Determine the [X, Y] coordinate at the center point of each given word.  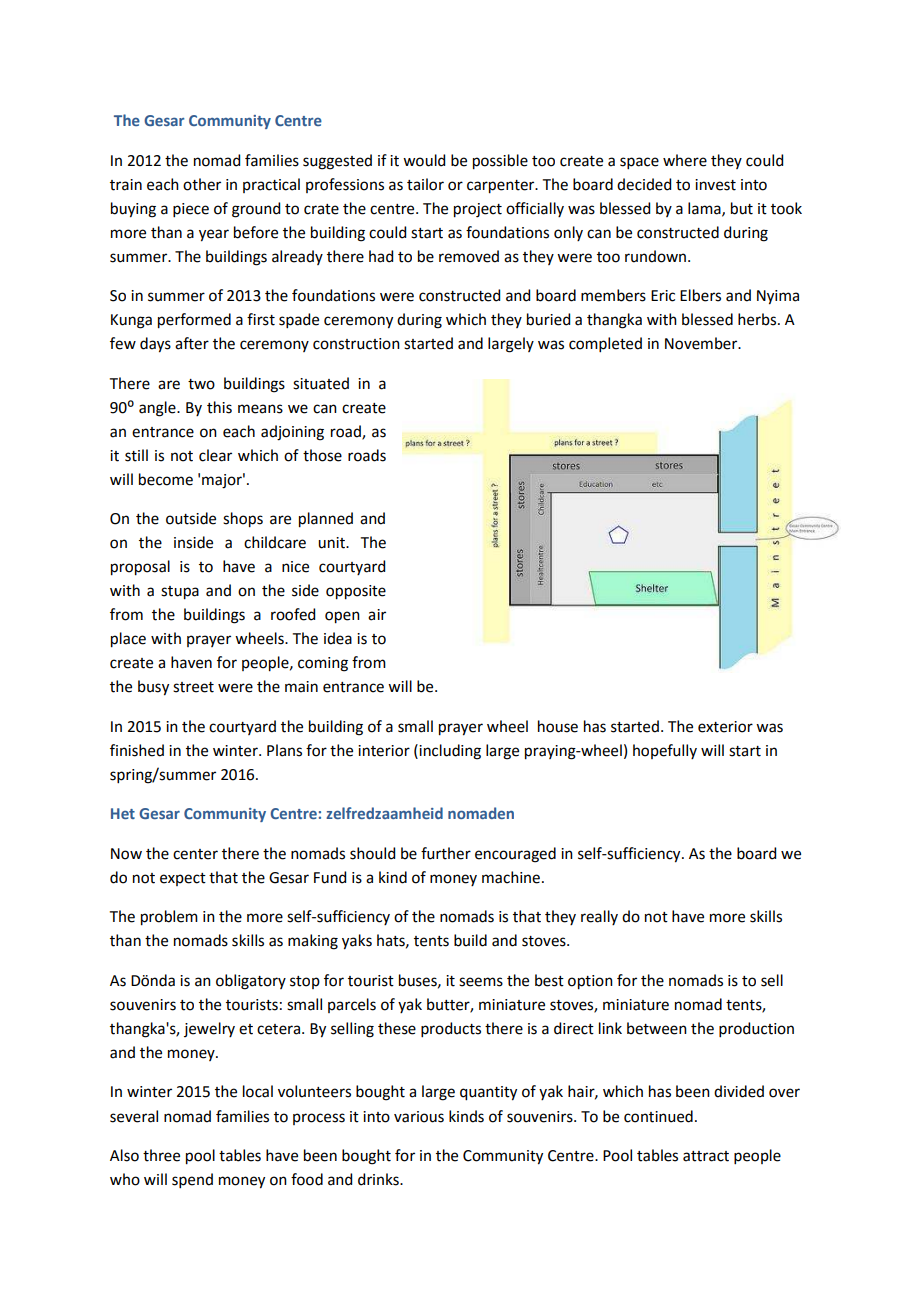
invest [715, 185]
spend [192, 1180]
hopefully [665, 751]
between [657, 1028]
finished [137, 750]
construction [356, 344]
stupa [180, 593]
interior [384, 751]
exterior [725, 727]
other [202, 184]
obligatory [251, 982]
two [201, 384]
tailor [425, 184]
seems [481, 982]
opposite [356, 592]
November [702, 343]
